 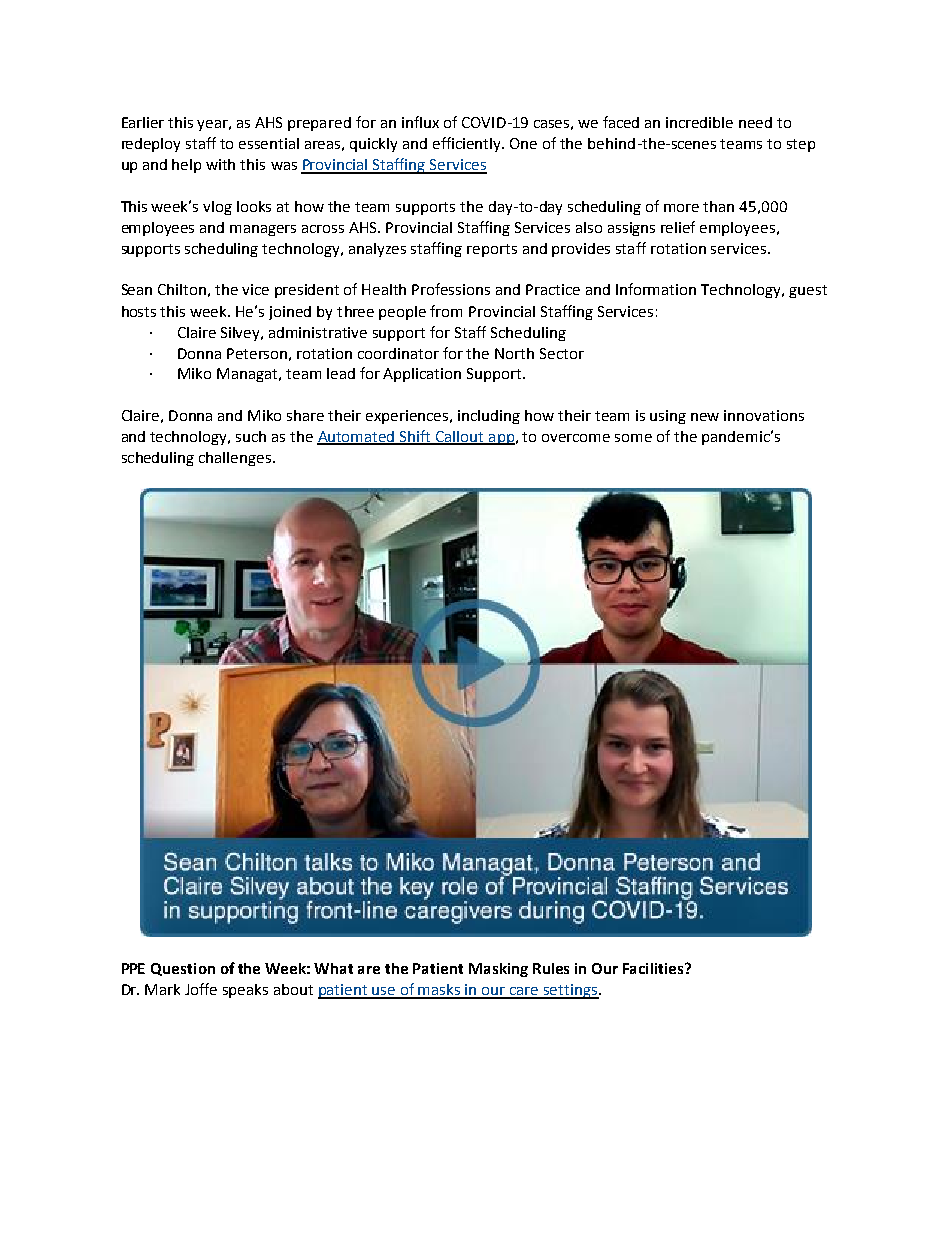 What do you see at coordinates (183, 969) in the screenshot?
I see `Question` at bounding box center [183, 969].
